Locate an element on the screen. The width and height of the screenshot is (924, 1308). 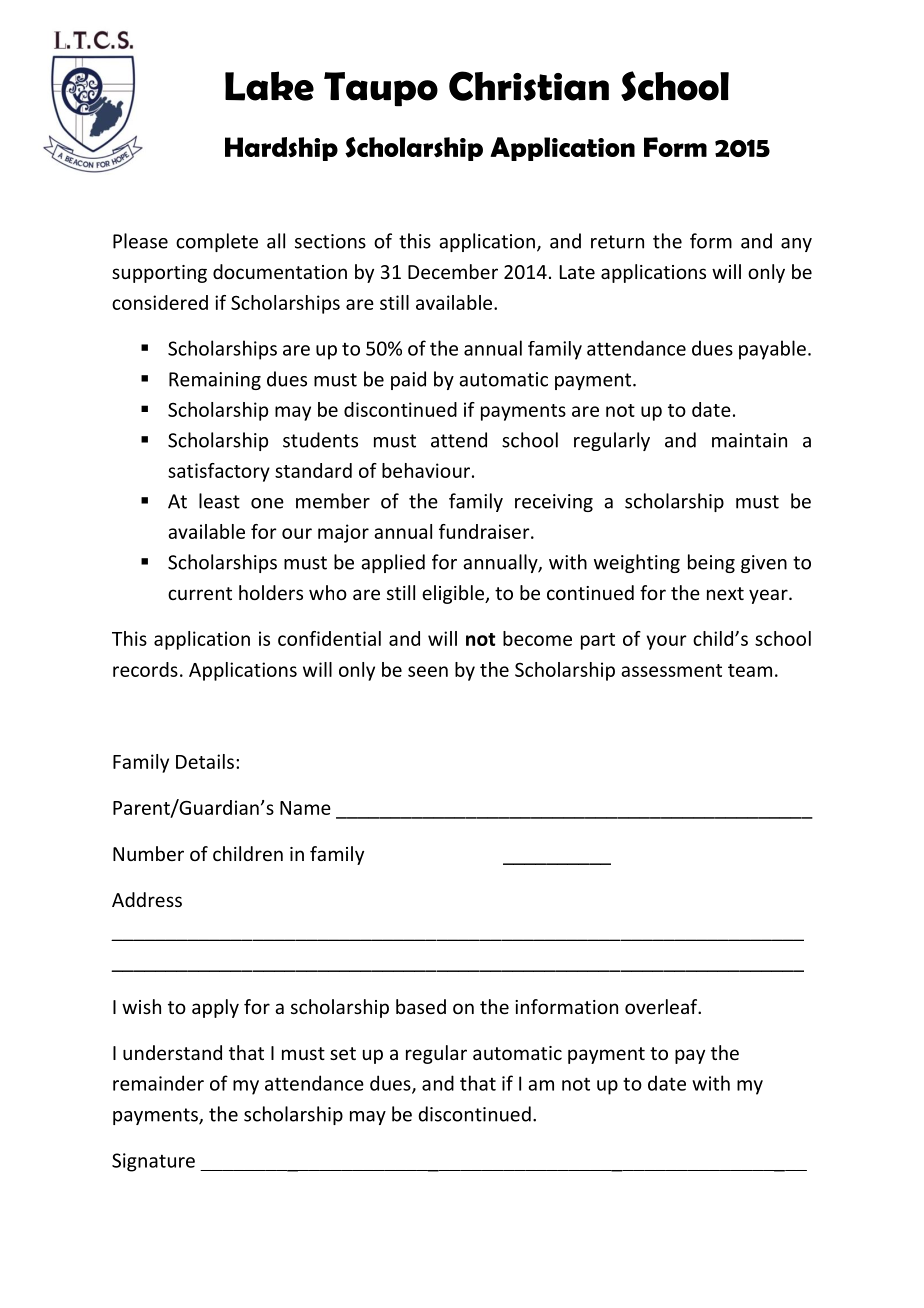
current is located at coordinates (200, 593).
